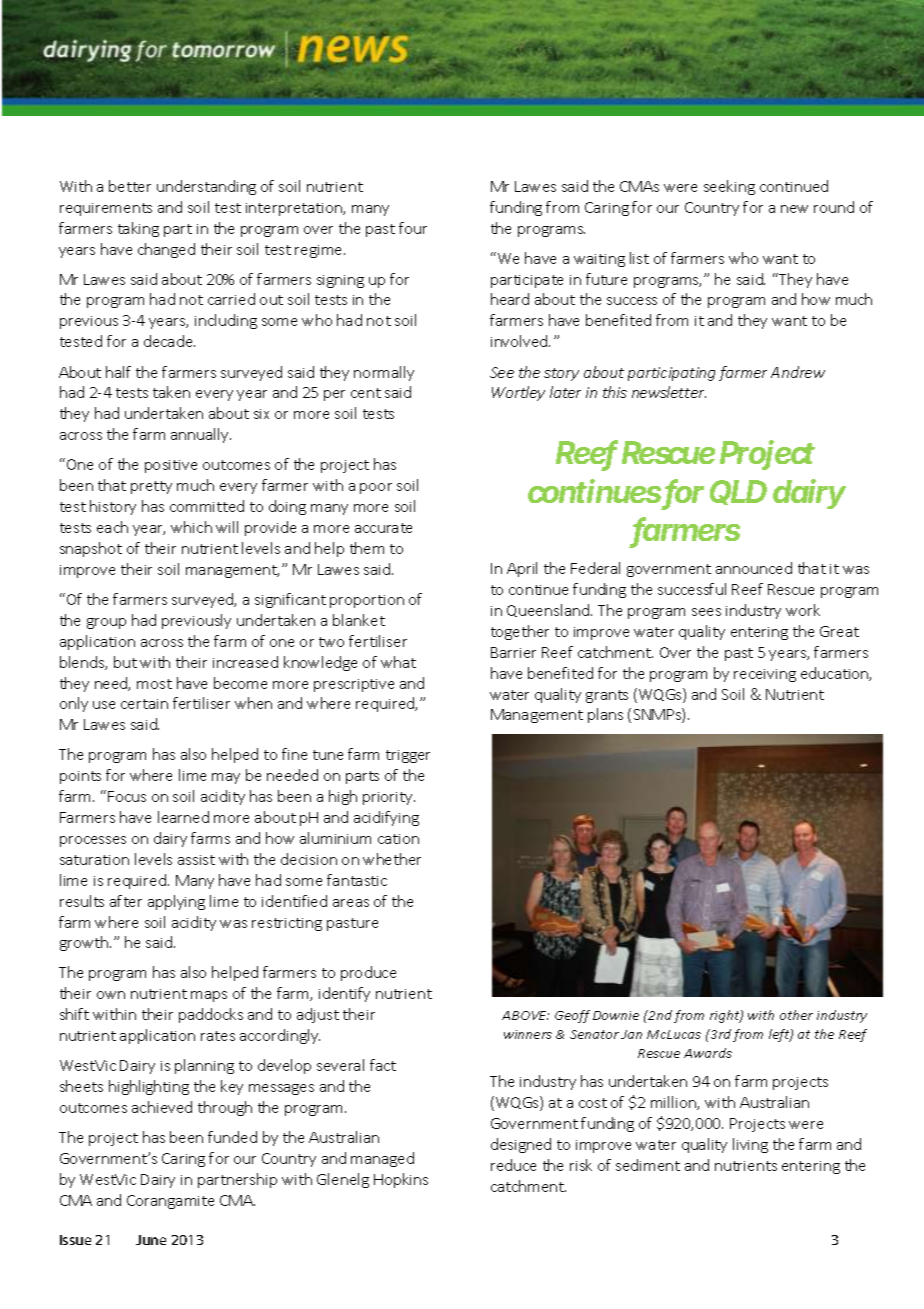 The image size is (924, 1309). Describe the element at coordinates (796, 1015) in the page. I see `other` at that location.
